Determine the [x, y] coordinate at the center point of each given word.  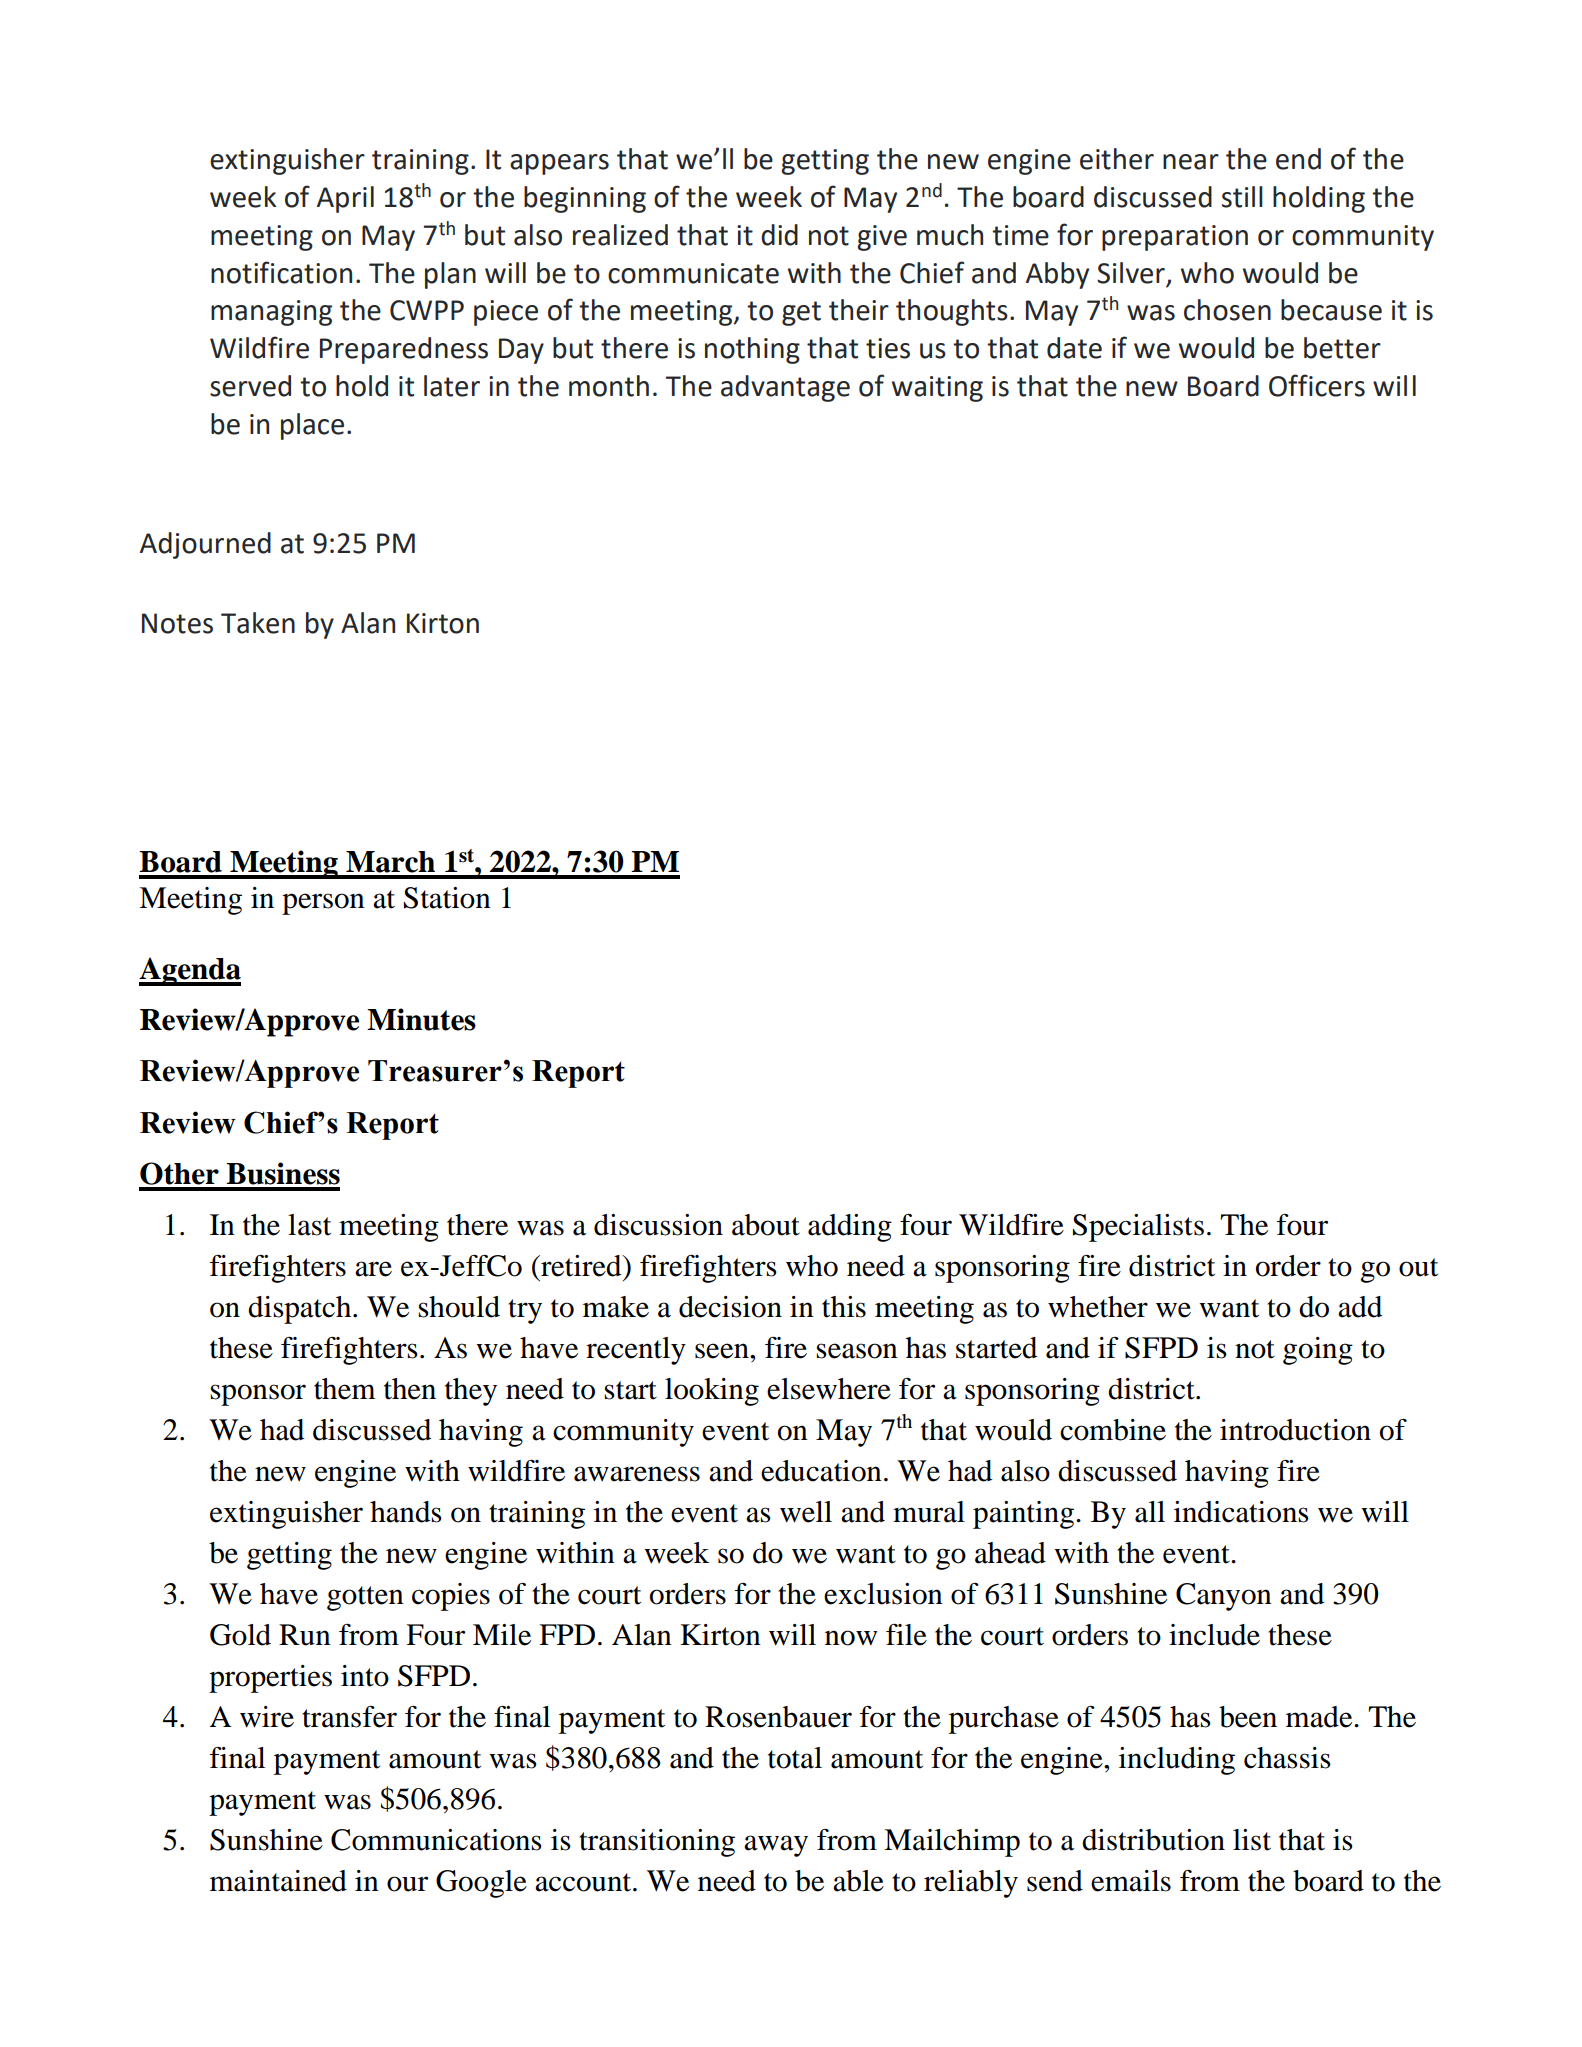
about [766, 1225]
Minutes [421, 1019]
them [345, 1389]
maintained [278, 1881]
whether [1098, 1307]
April [345, 199]
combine [1113, 1430]
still [1242, 197]
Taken [258, 623]
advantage [785, 388]
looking [712, 1392]
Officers [1317, 385]
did [779, 235]
